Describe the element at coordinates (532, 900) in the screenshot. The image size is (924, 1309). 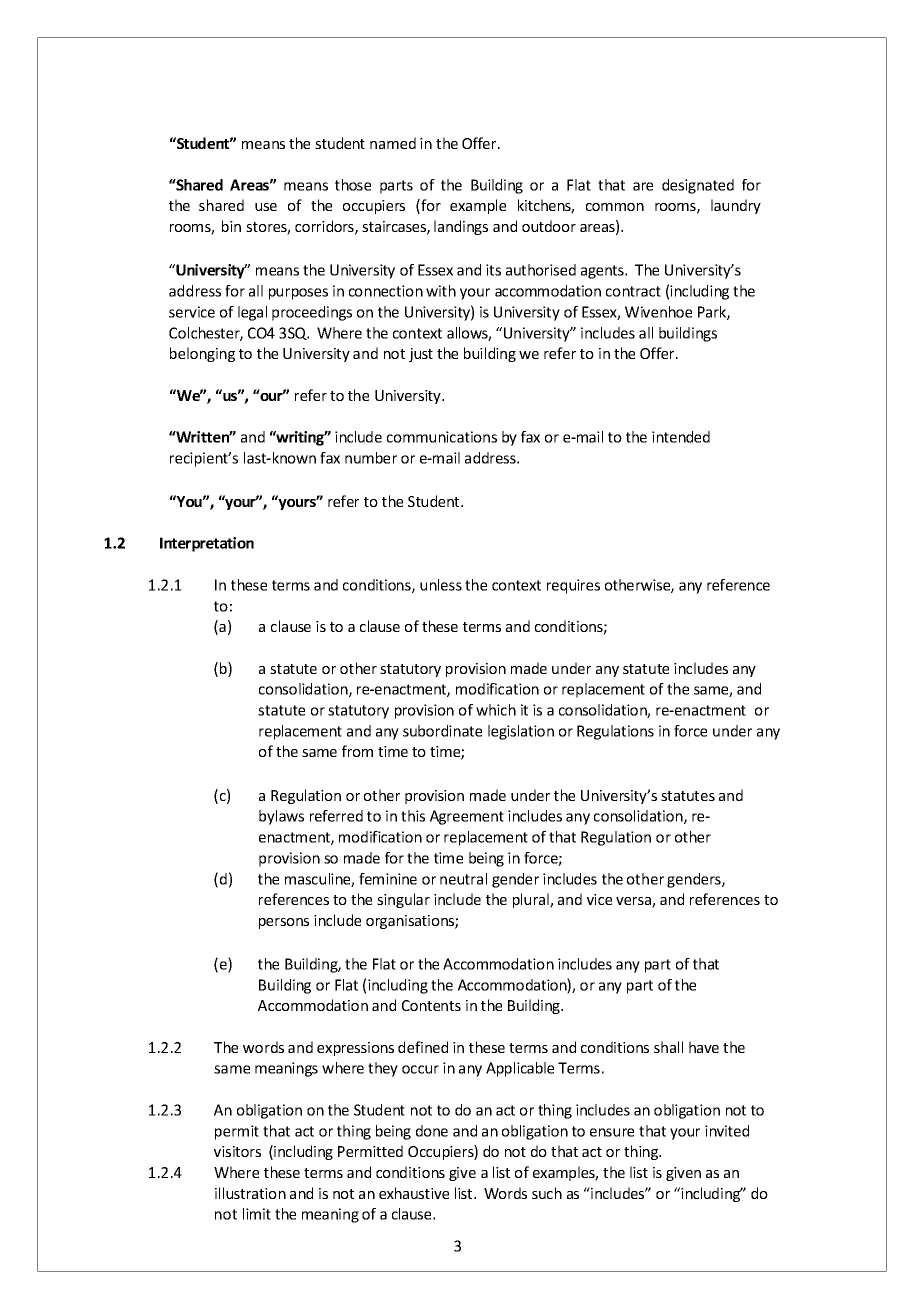
I see `plural` at that location.
